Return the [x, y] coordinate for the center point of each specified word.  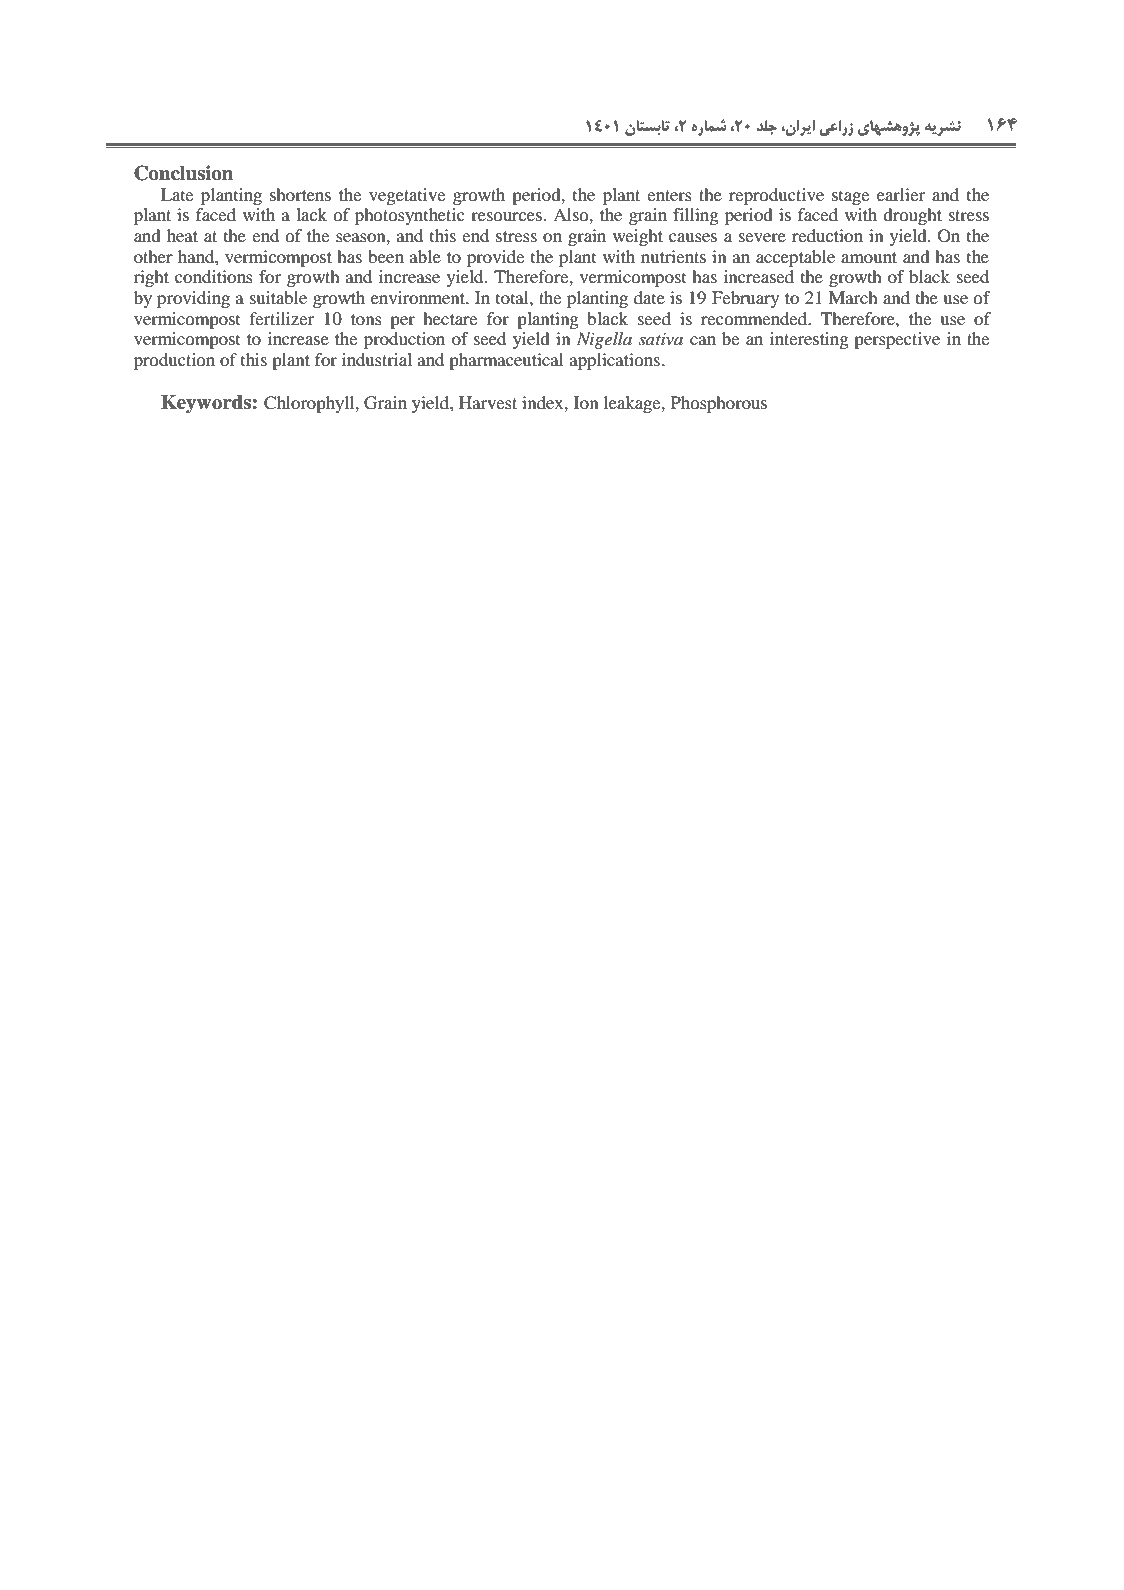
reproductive [776, 196]
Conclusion [183, 173]
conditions [214, 276]
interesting [809, 340]
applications [615, 361]
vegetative [407, 196]
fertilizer [282, 318]
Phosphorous [719, 404]
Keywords [206, 404]
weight [638, 237]
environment [419, 297]
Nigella [604, 340]
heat [182, 235]
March [853, 297]
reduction [827, 235]
